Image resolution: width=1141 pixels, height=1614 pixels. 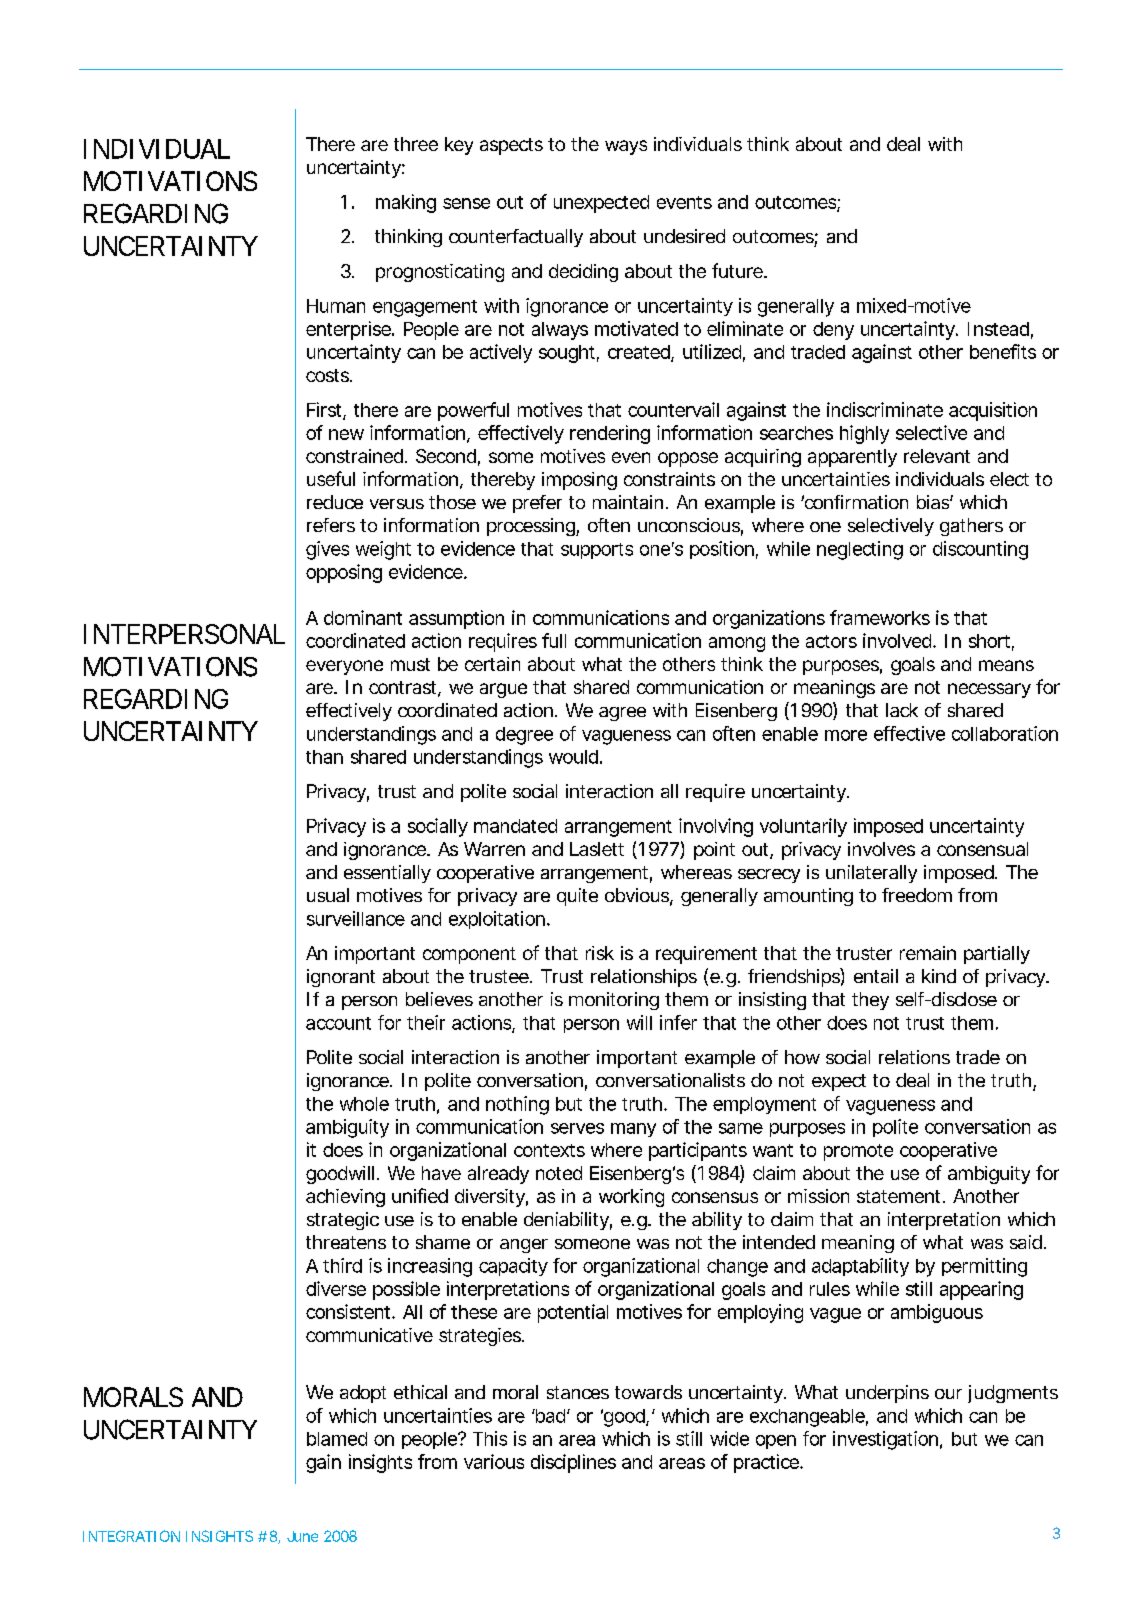 What do you see at coordinates (511, 146) in the image?
I see `aspects` at bounding box center [511, 146].
